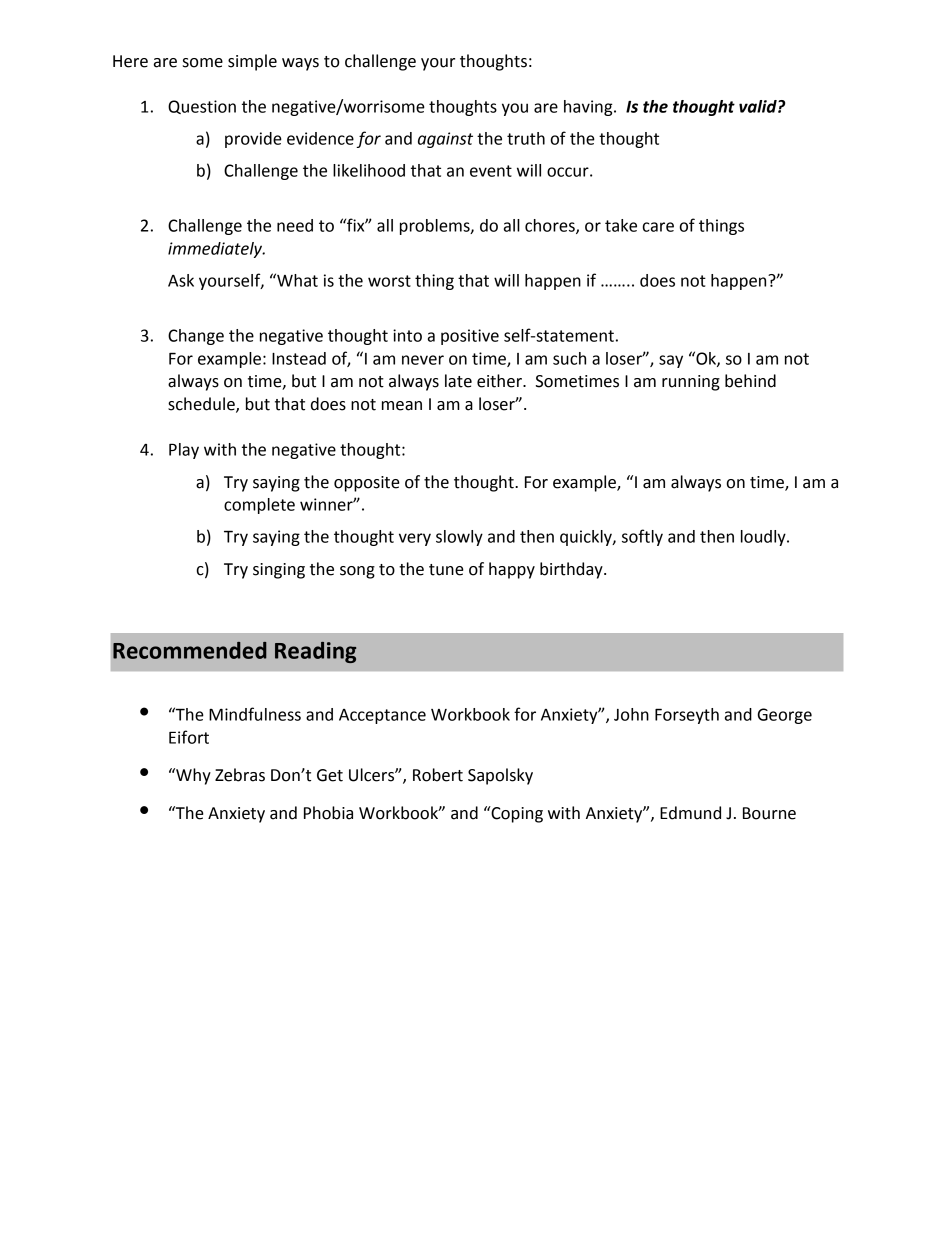  I want to click on against, so click(445, 140).
